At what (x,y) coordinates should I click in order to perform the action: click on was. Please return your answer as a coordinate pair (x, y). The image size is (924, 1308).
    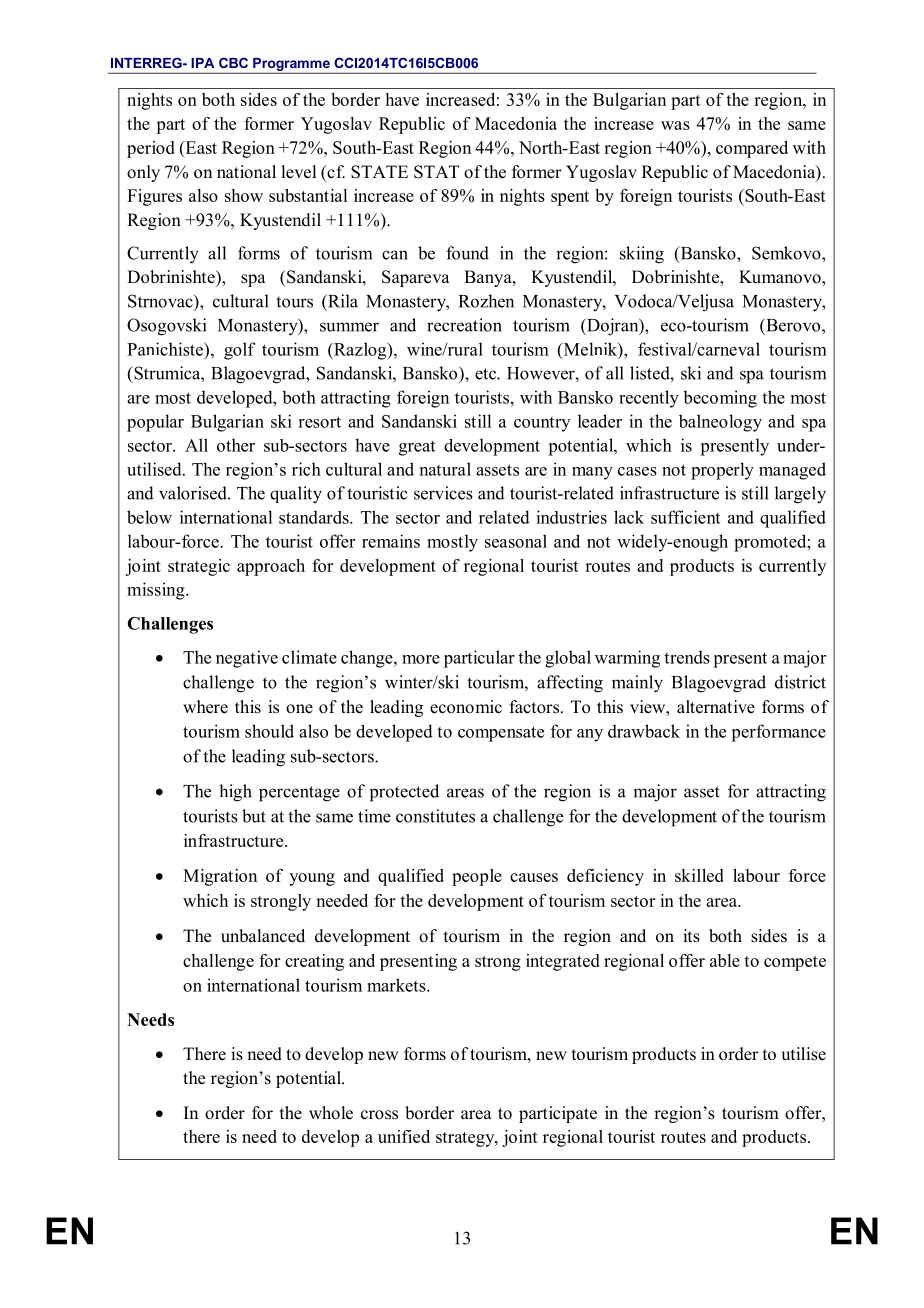
    Looking at the image, I should click on (675, 125).
